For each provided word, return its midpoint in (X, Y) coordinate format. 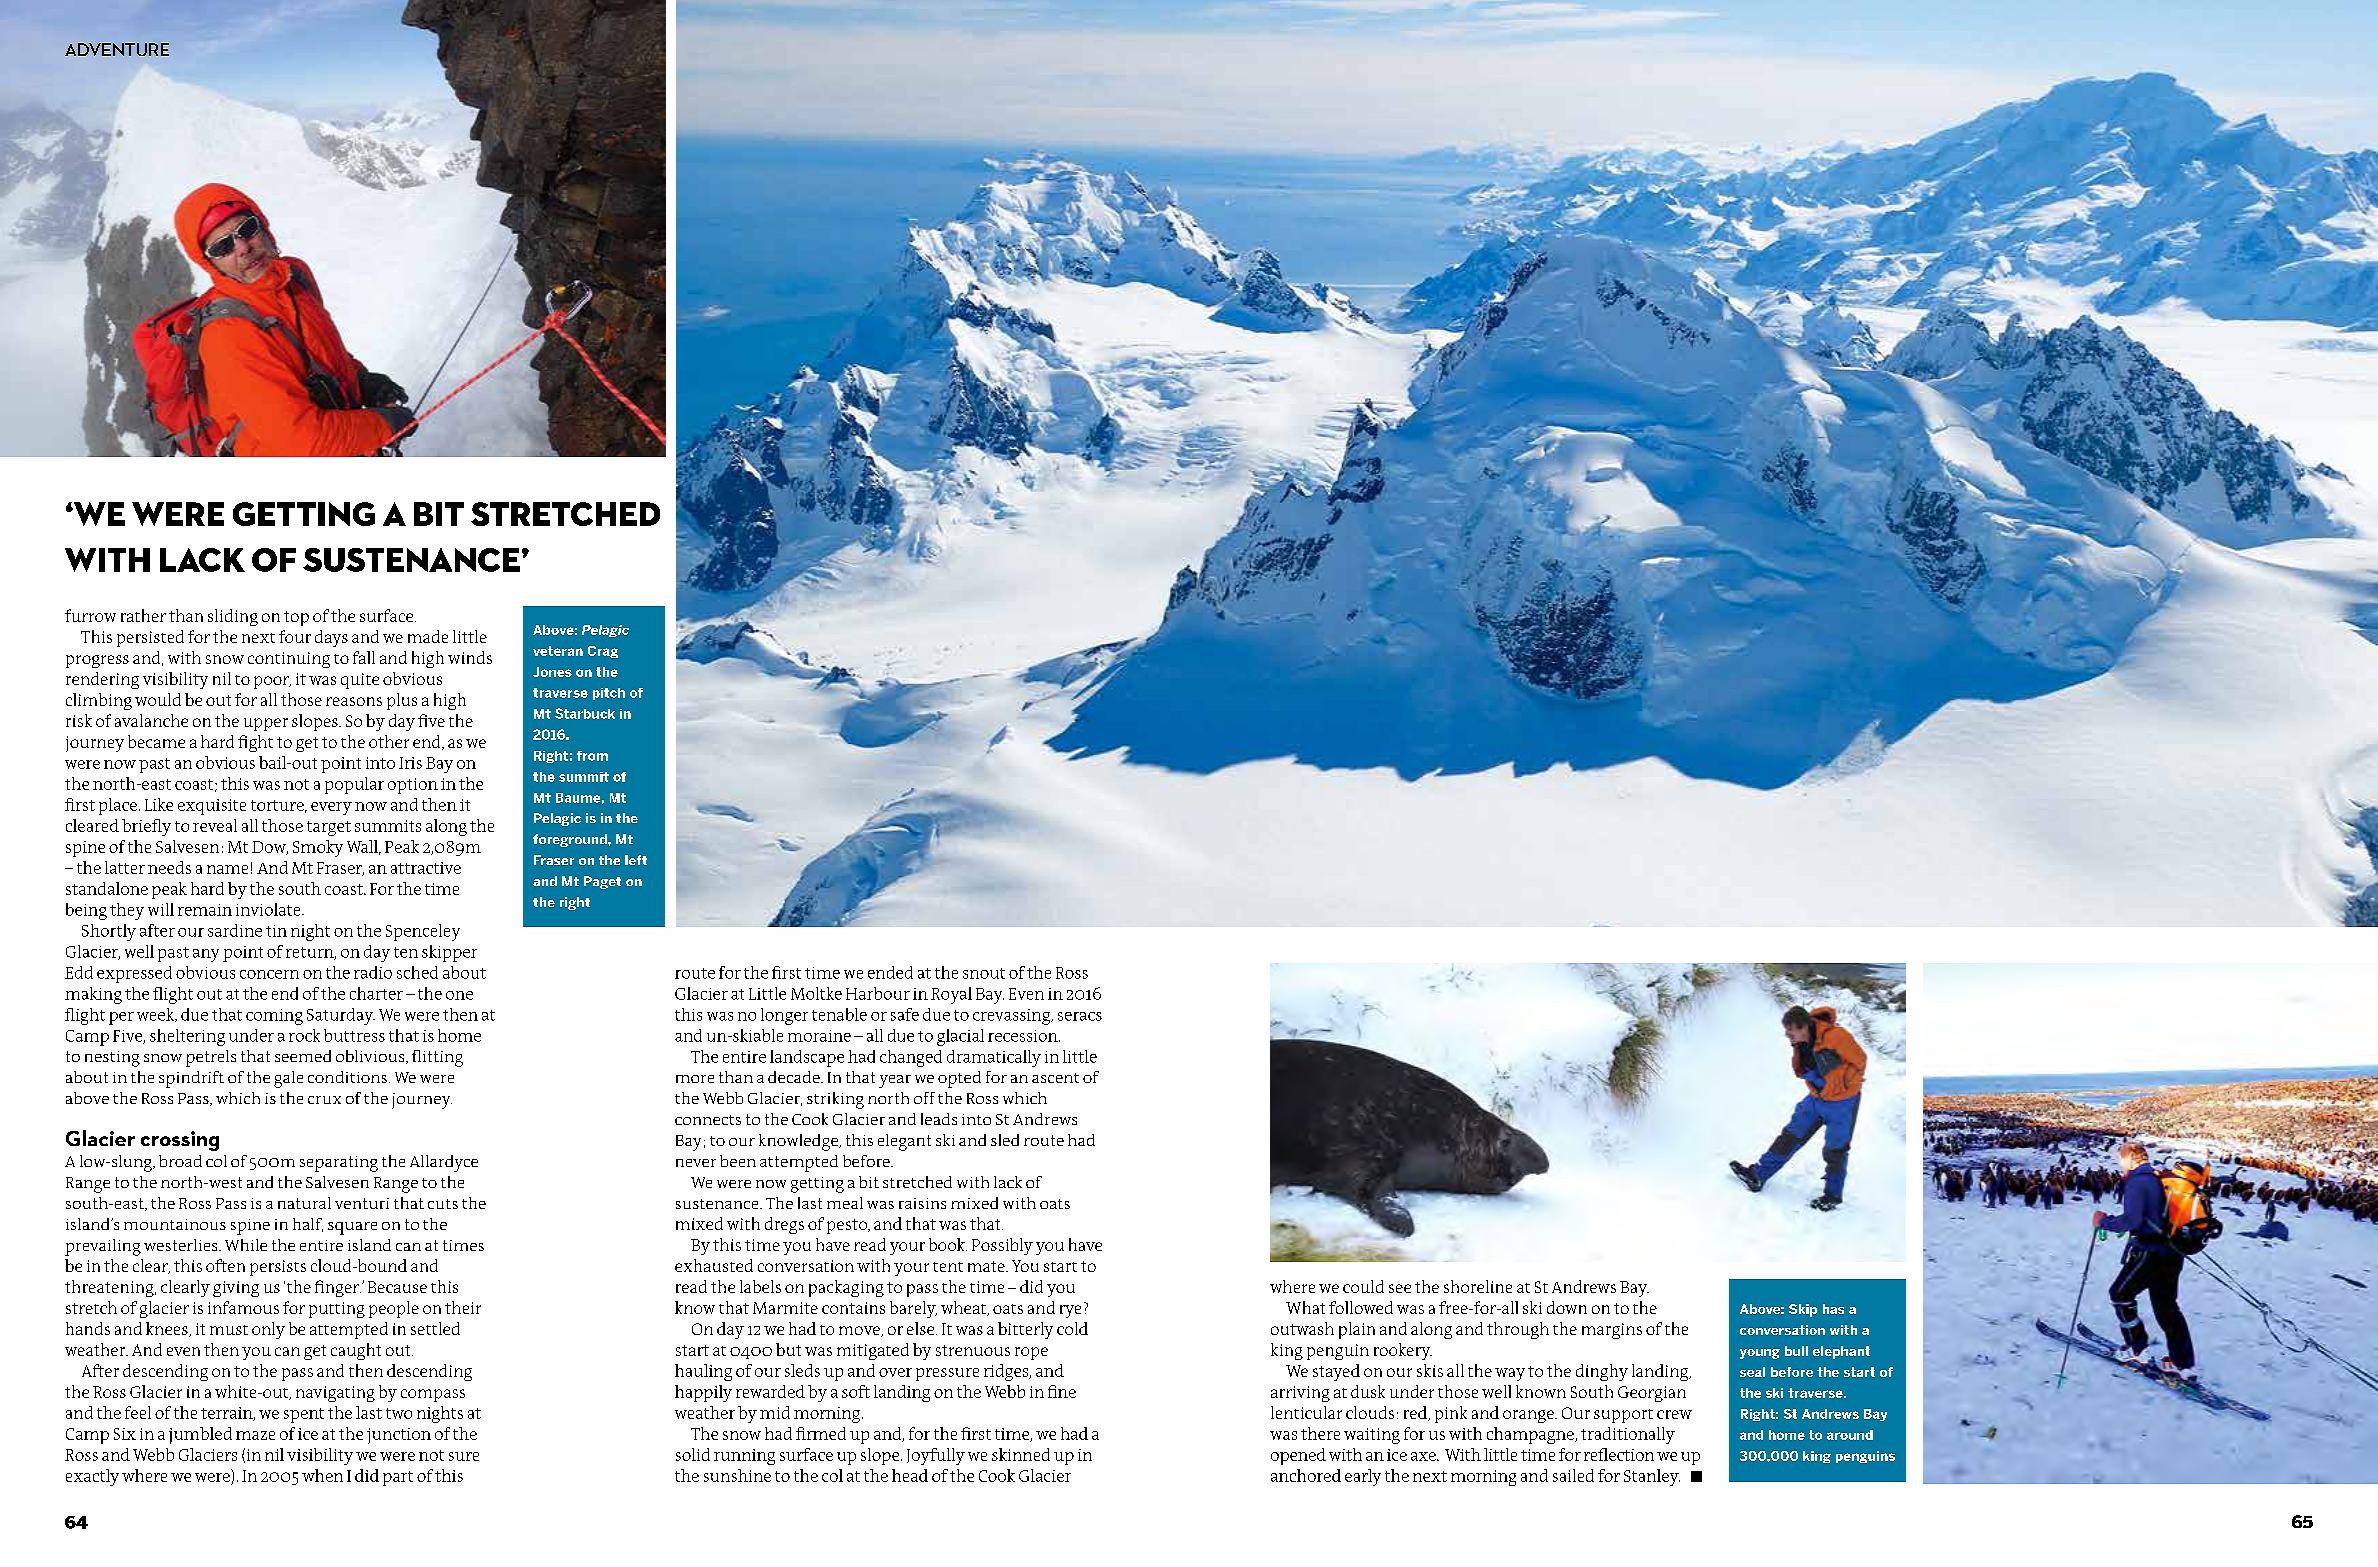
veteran (558, 651)
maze (255, 1435)
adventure (117, 49)
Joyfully (936, 1456)
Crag (603, 652)
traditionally (1628, 1435)
